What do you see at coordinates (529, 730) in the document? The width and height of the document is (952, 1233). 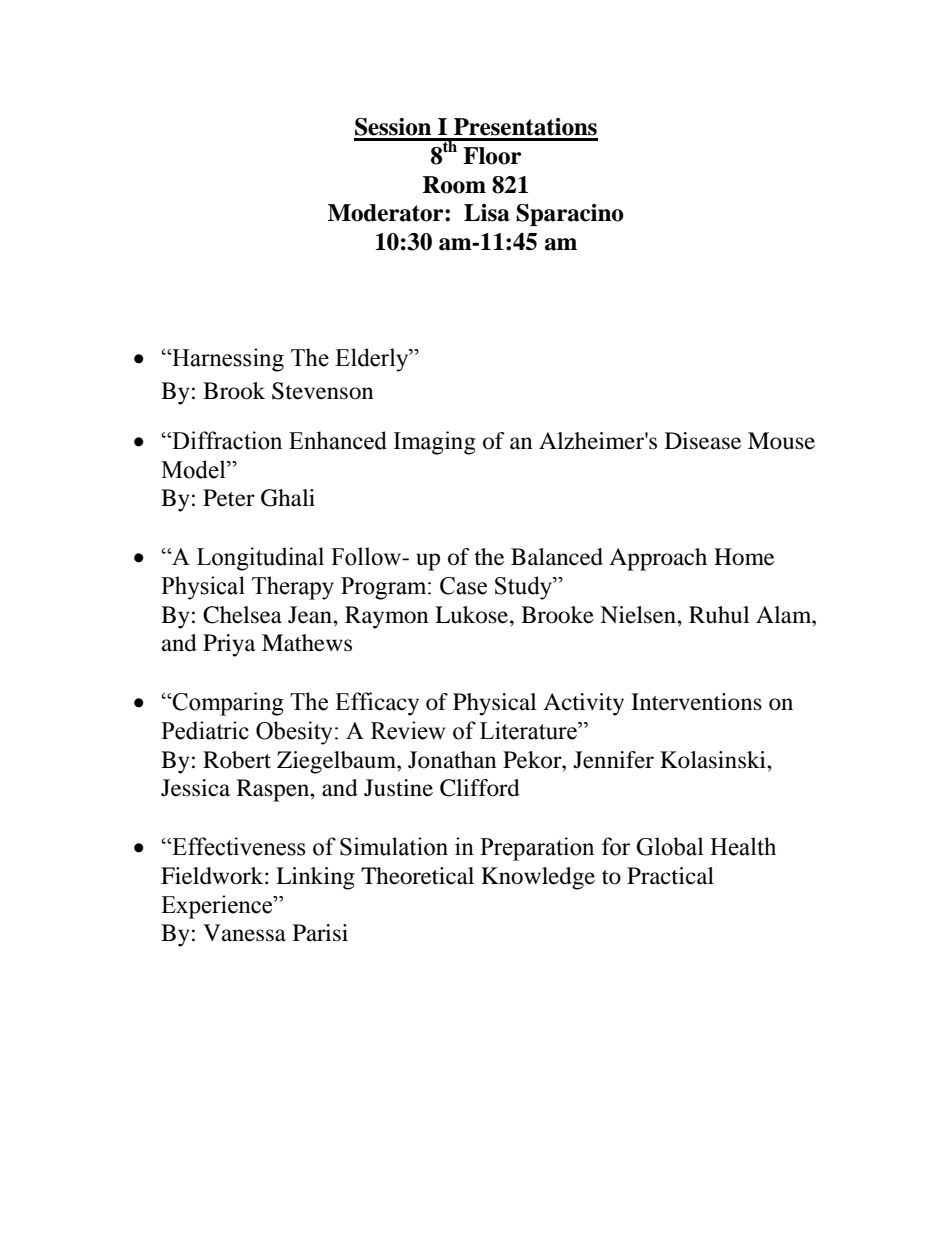 I see `Literature` at bounding box center [529, 730].
